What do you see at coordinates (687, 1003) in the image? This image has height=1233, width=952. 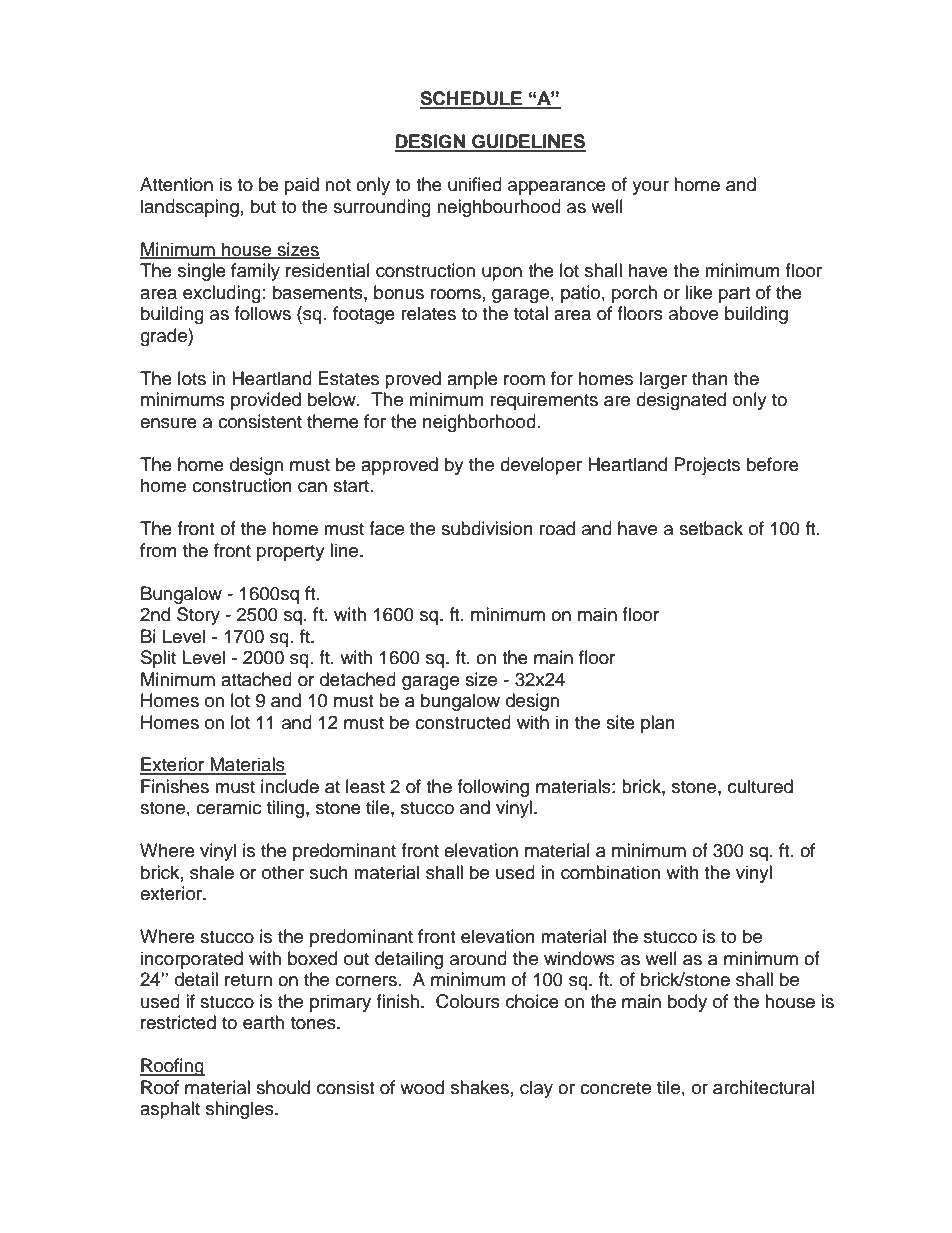 I see `body` at bounding box center [687, 1003].
